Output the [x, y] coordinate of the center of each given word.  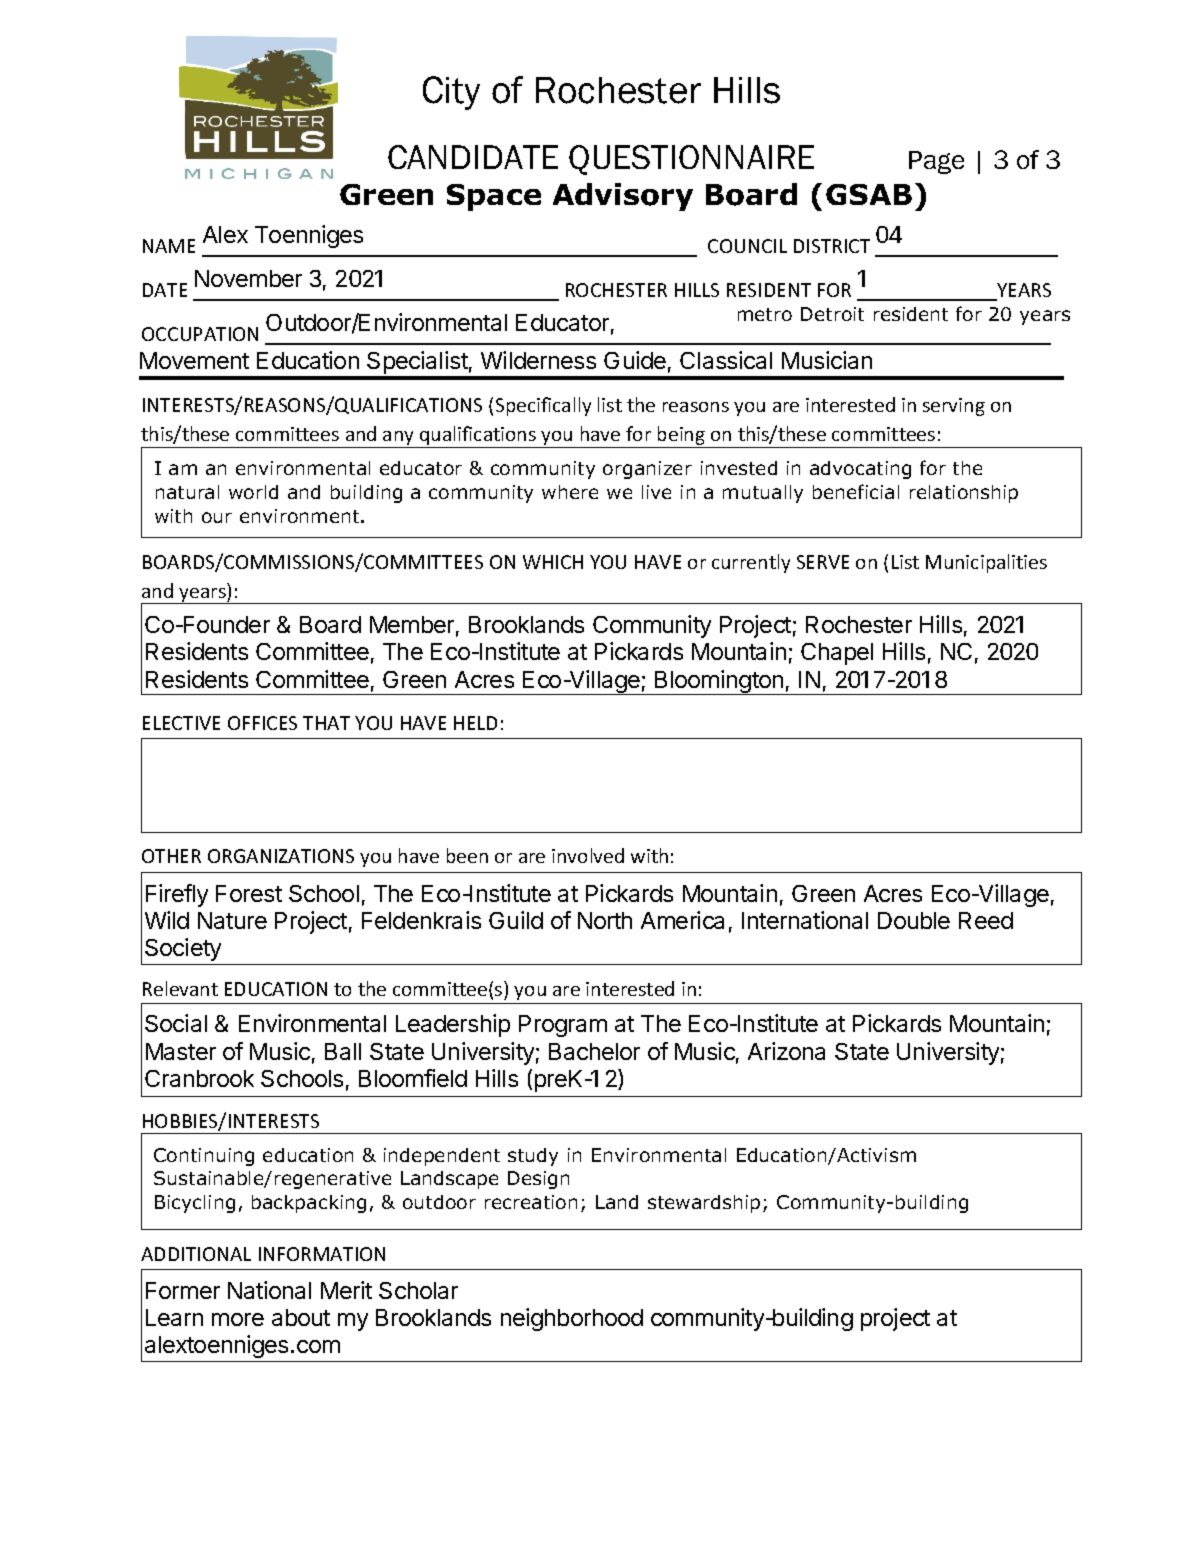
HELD [475, 723]
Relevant [180, 988]
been [467, 855]
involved [588, 855]
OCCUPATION [200, 334]
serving [954, 407]
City [451, 93]
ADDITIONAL [196, 1254]
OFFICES [262, 723]
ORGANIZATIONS [281, 856]
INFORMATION [322, 1254]
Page [936, 162]
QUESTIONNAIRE [691, 160]
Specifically [543, 406]
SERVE [823, 562]
